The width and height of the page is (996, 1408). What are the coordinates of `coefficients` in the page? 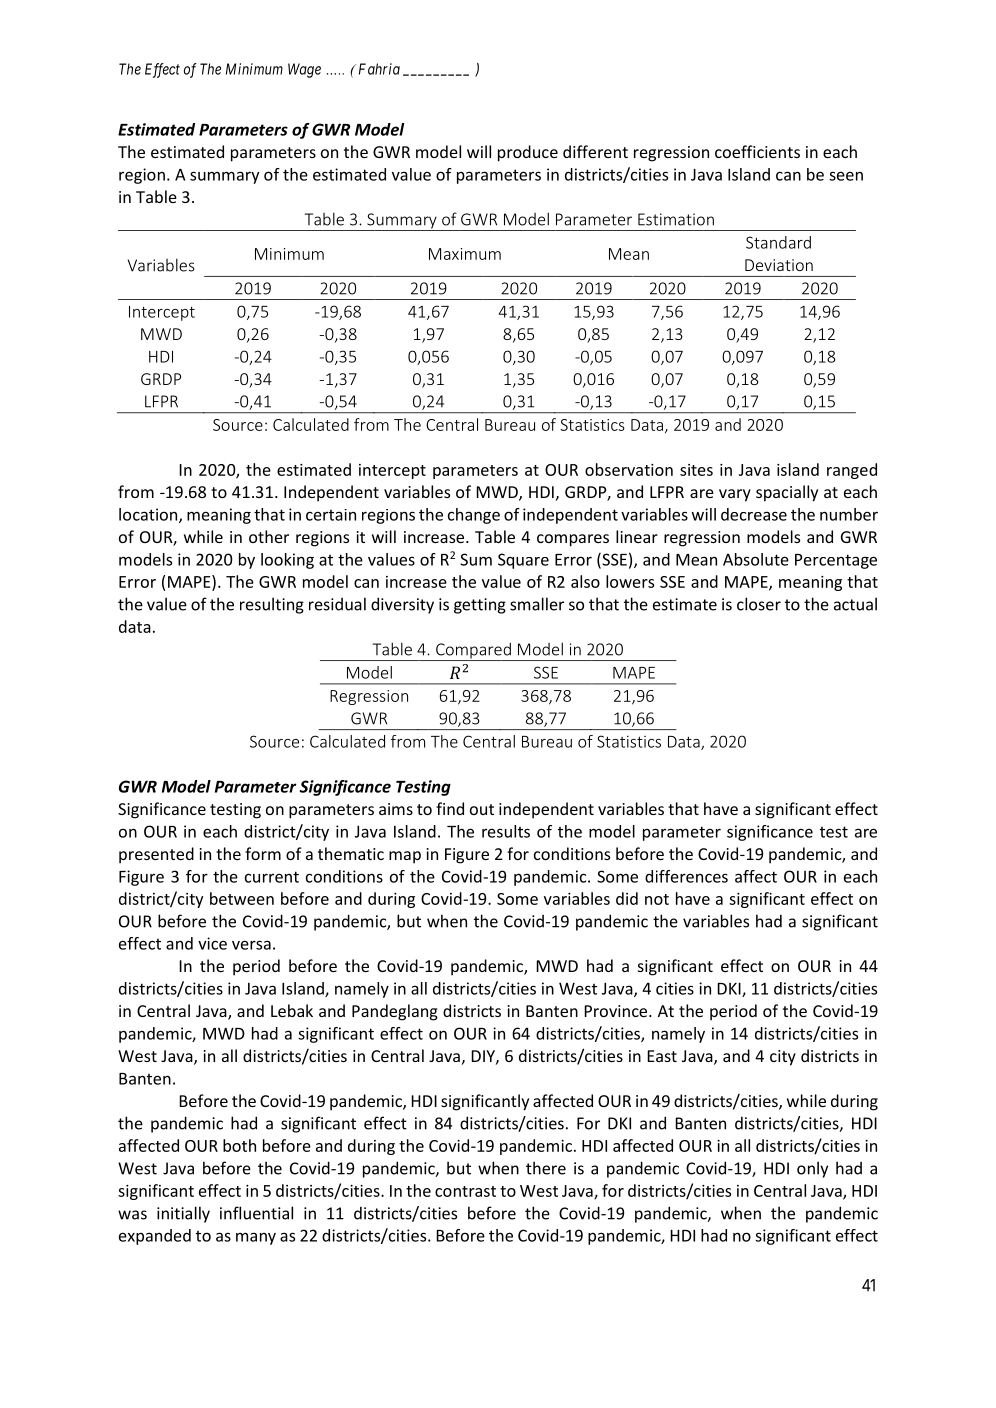 It's located at (757, 151).
